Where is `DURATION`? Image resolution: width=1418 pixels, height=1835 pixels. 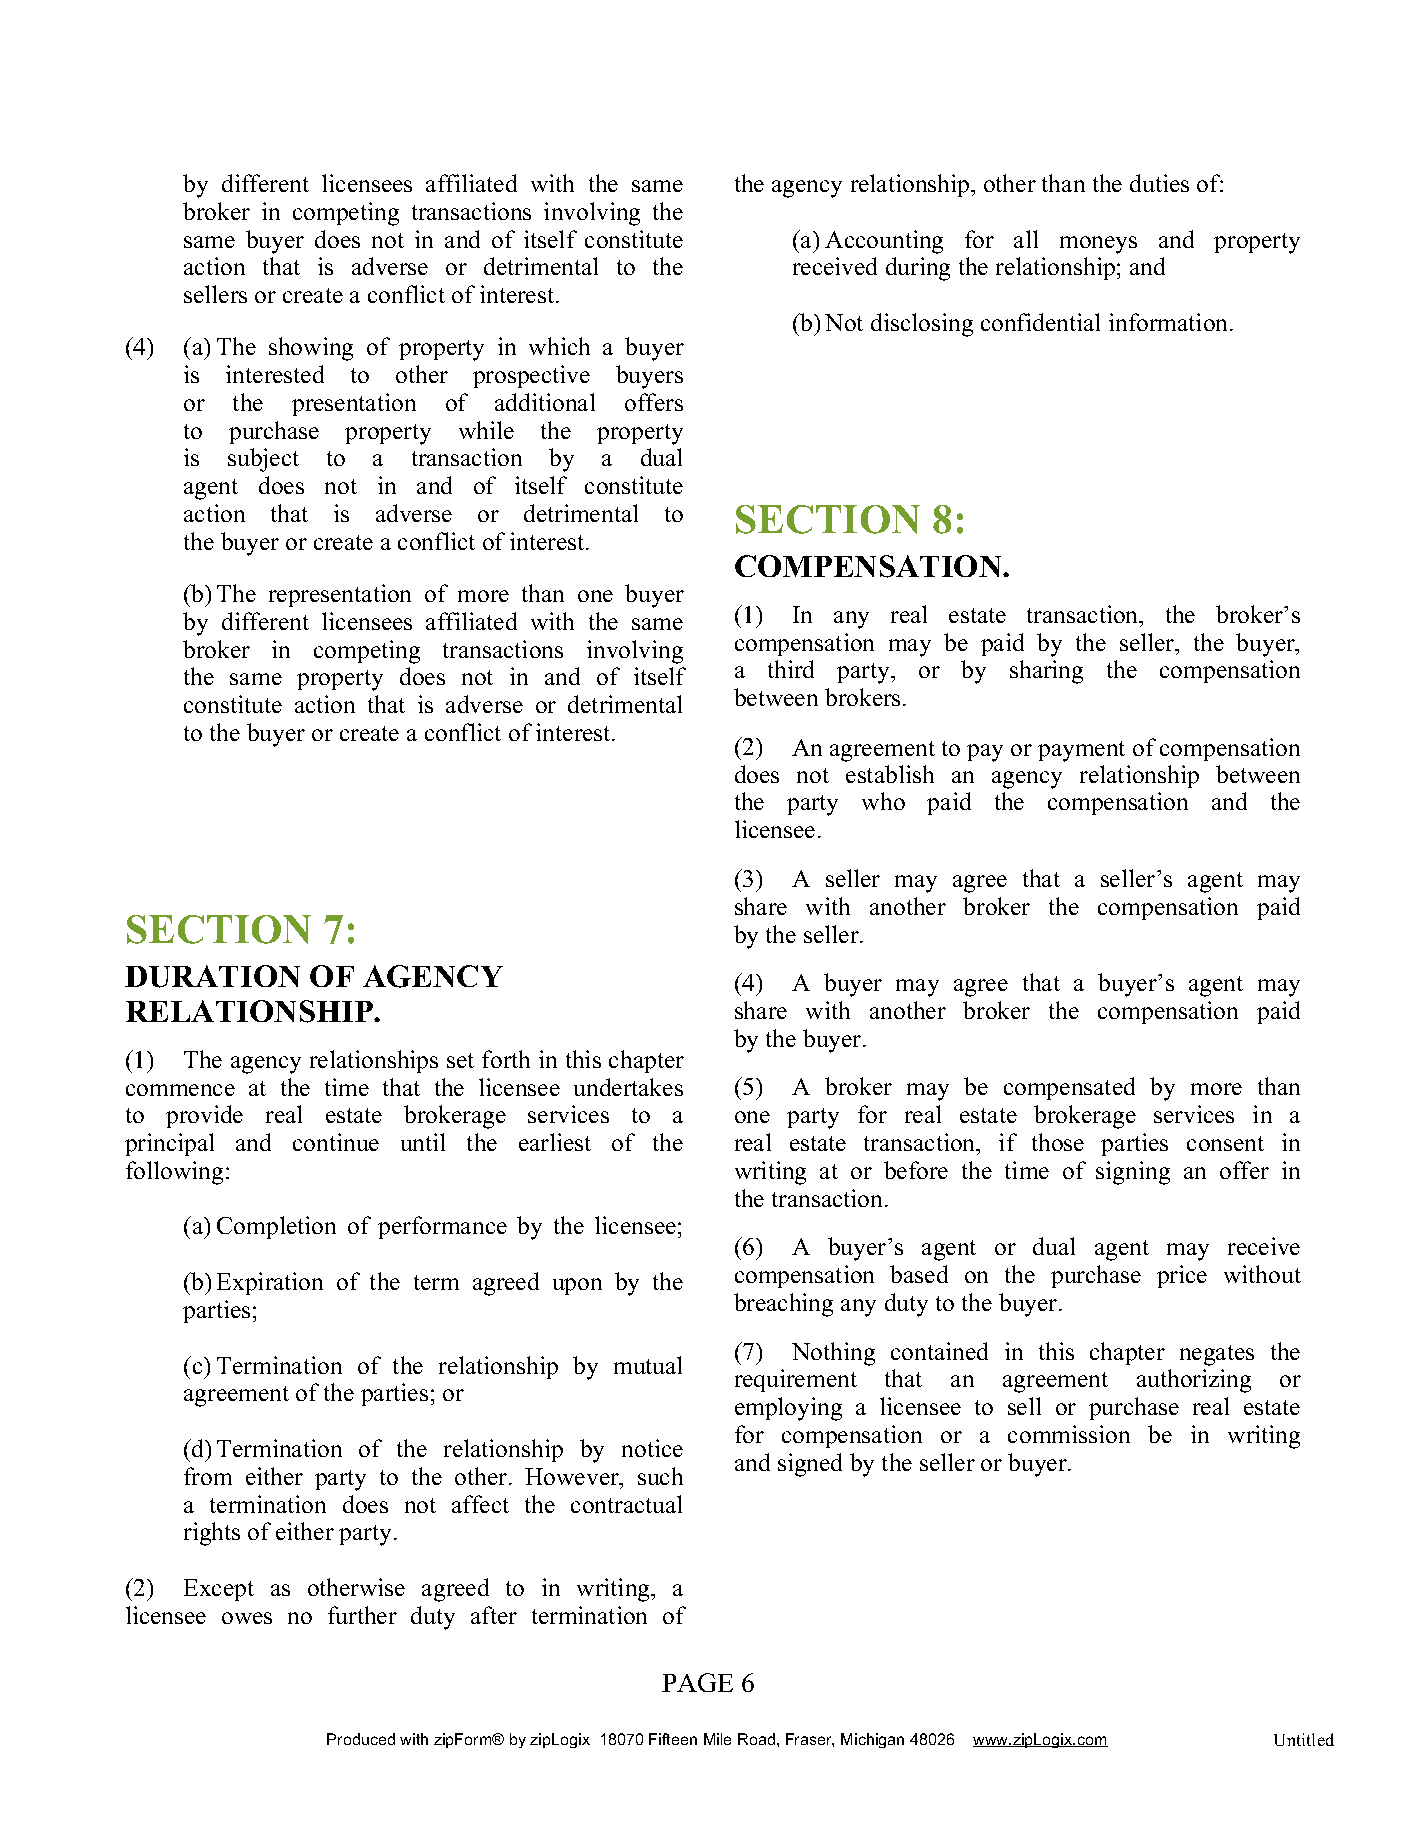
DURATION is located at coordinates (212, 976).
